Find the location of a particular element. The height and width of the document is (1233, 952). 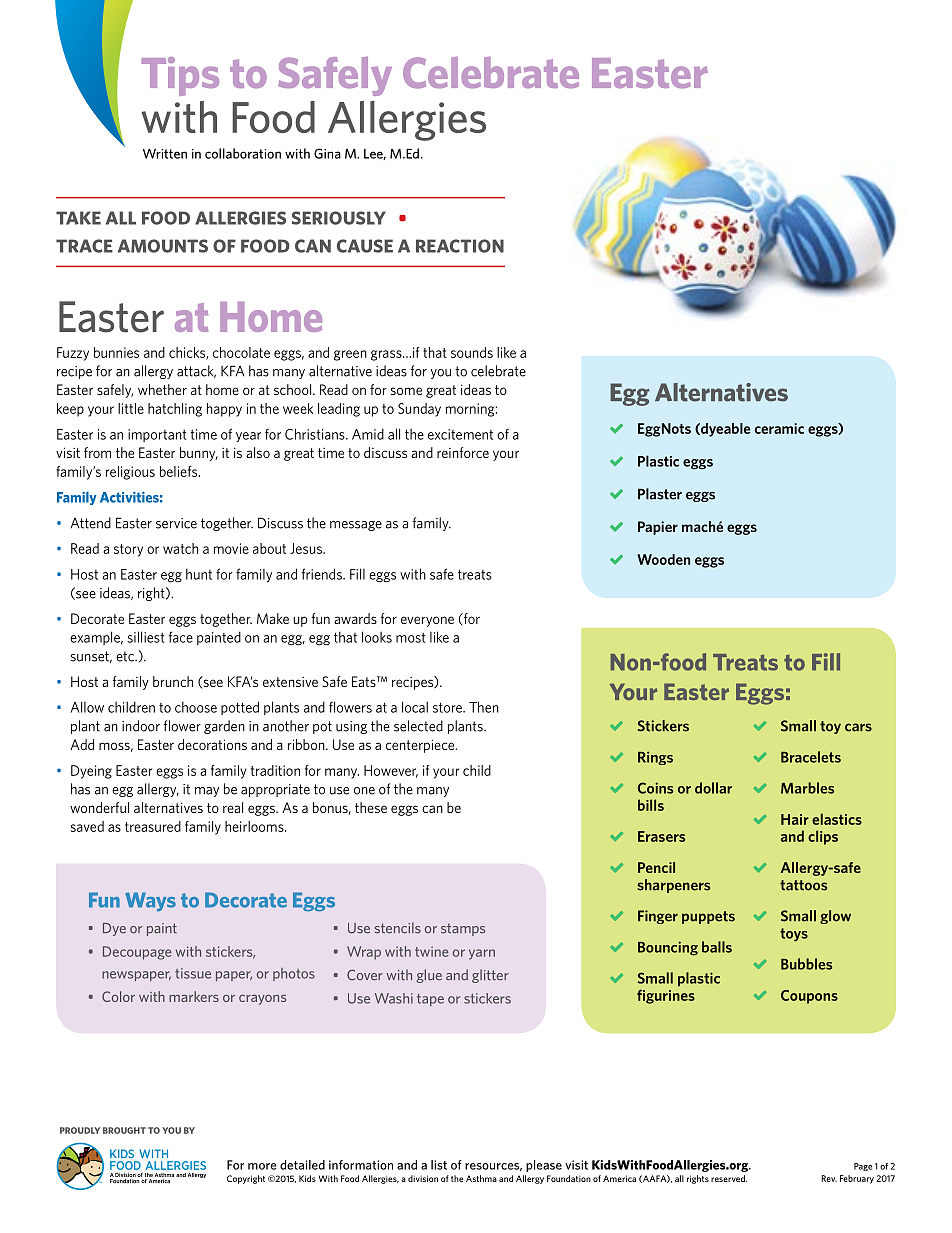

silliest is located at coordinates (146, 637).
